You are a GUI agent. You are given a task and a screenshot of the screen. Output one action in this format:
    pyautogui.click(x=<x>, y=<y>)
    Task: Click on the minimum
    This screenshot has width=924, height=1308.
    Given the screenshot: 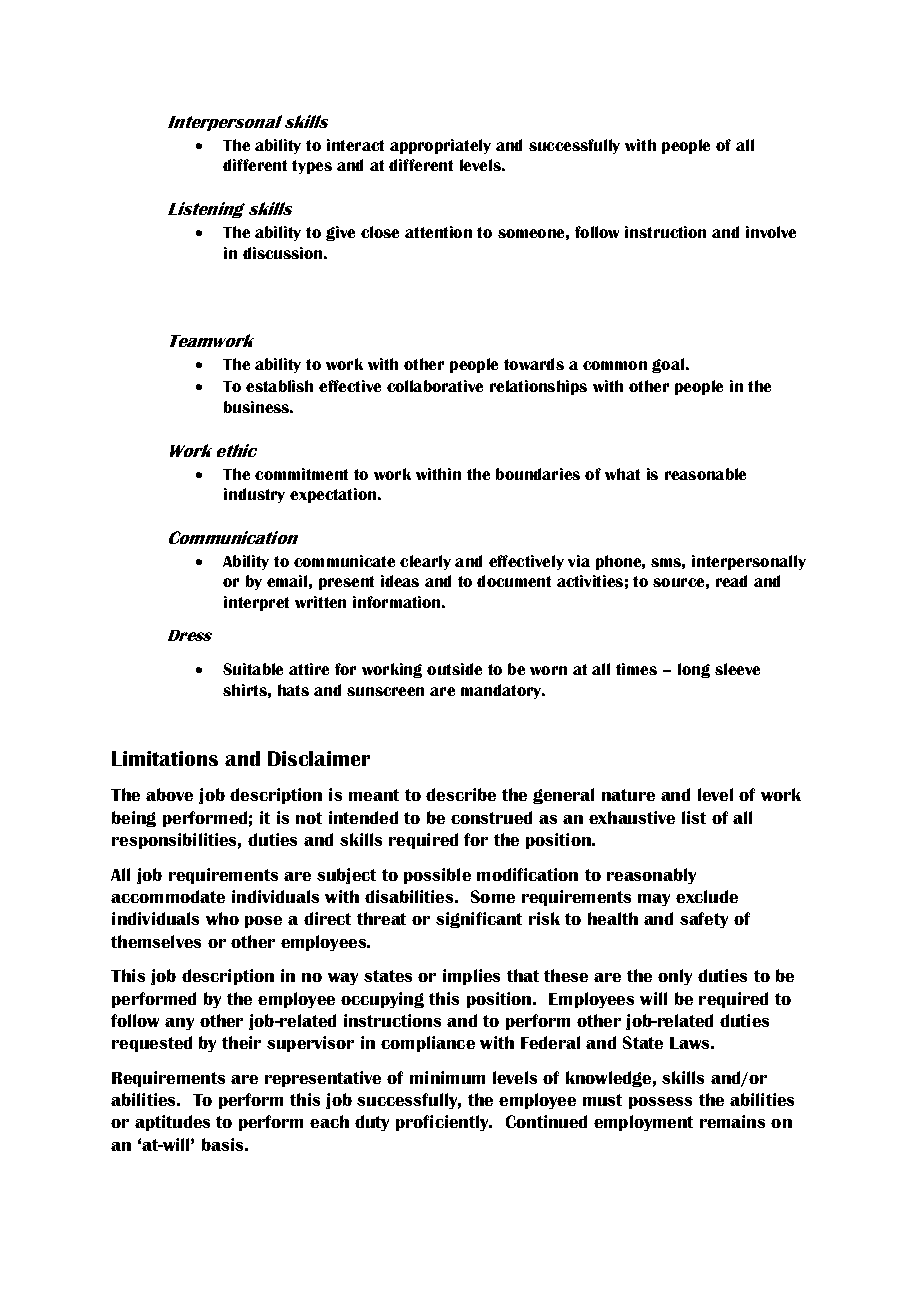 What is the action you would take?
    pyautogui.click(x=447, y=1077)
